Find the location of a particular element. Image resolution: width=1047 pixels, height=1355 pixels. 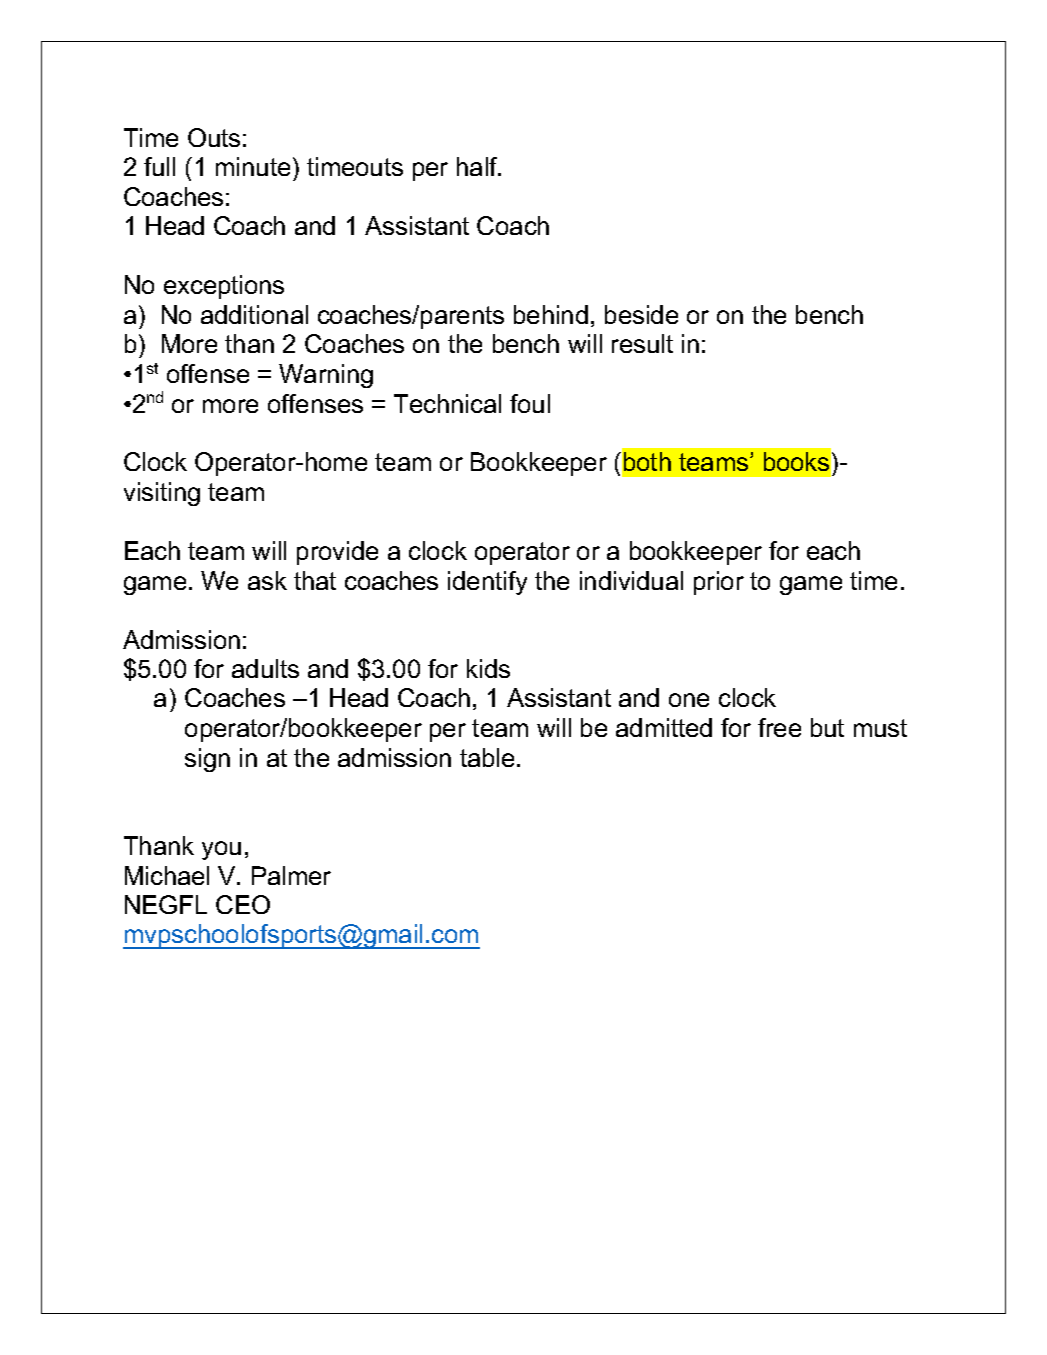

sign is located at coordinates (207, 760).
